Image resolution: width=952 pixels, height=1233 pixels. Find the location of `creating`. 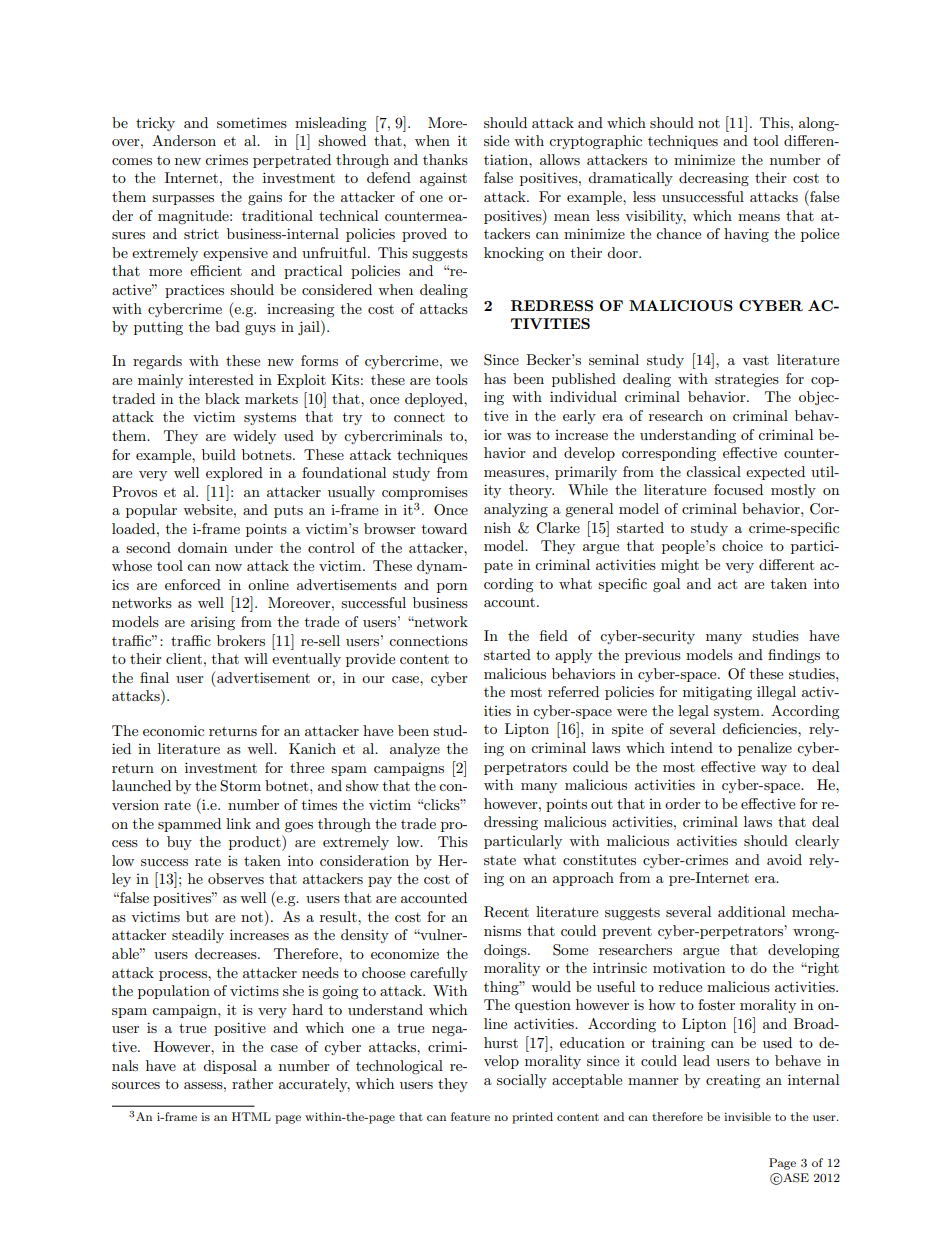

creating is located at coordinates (733, 1081).
